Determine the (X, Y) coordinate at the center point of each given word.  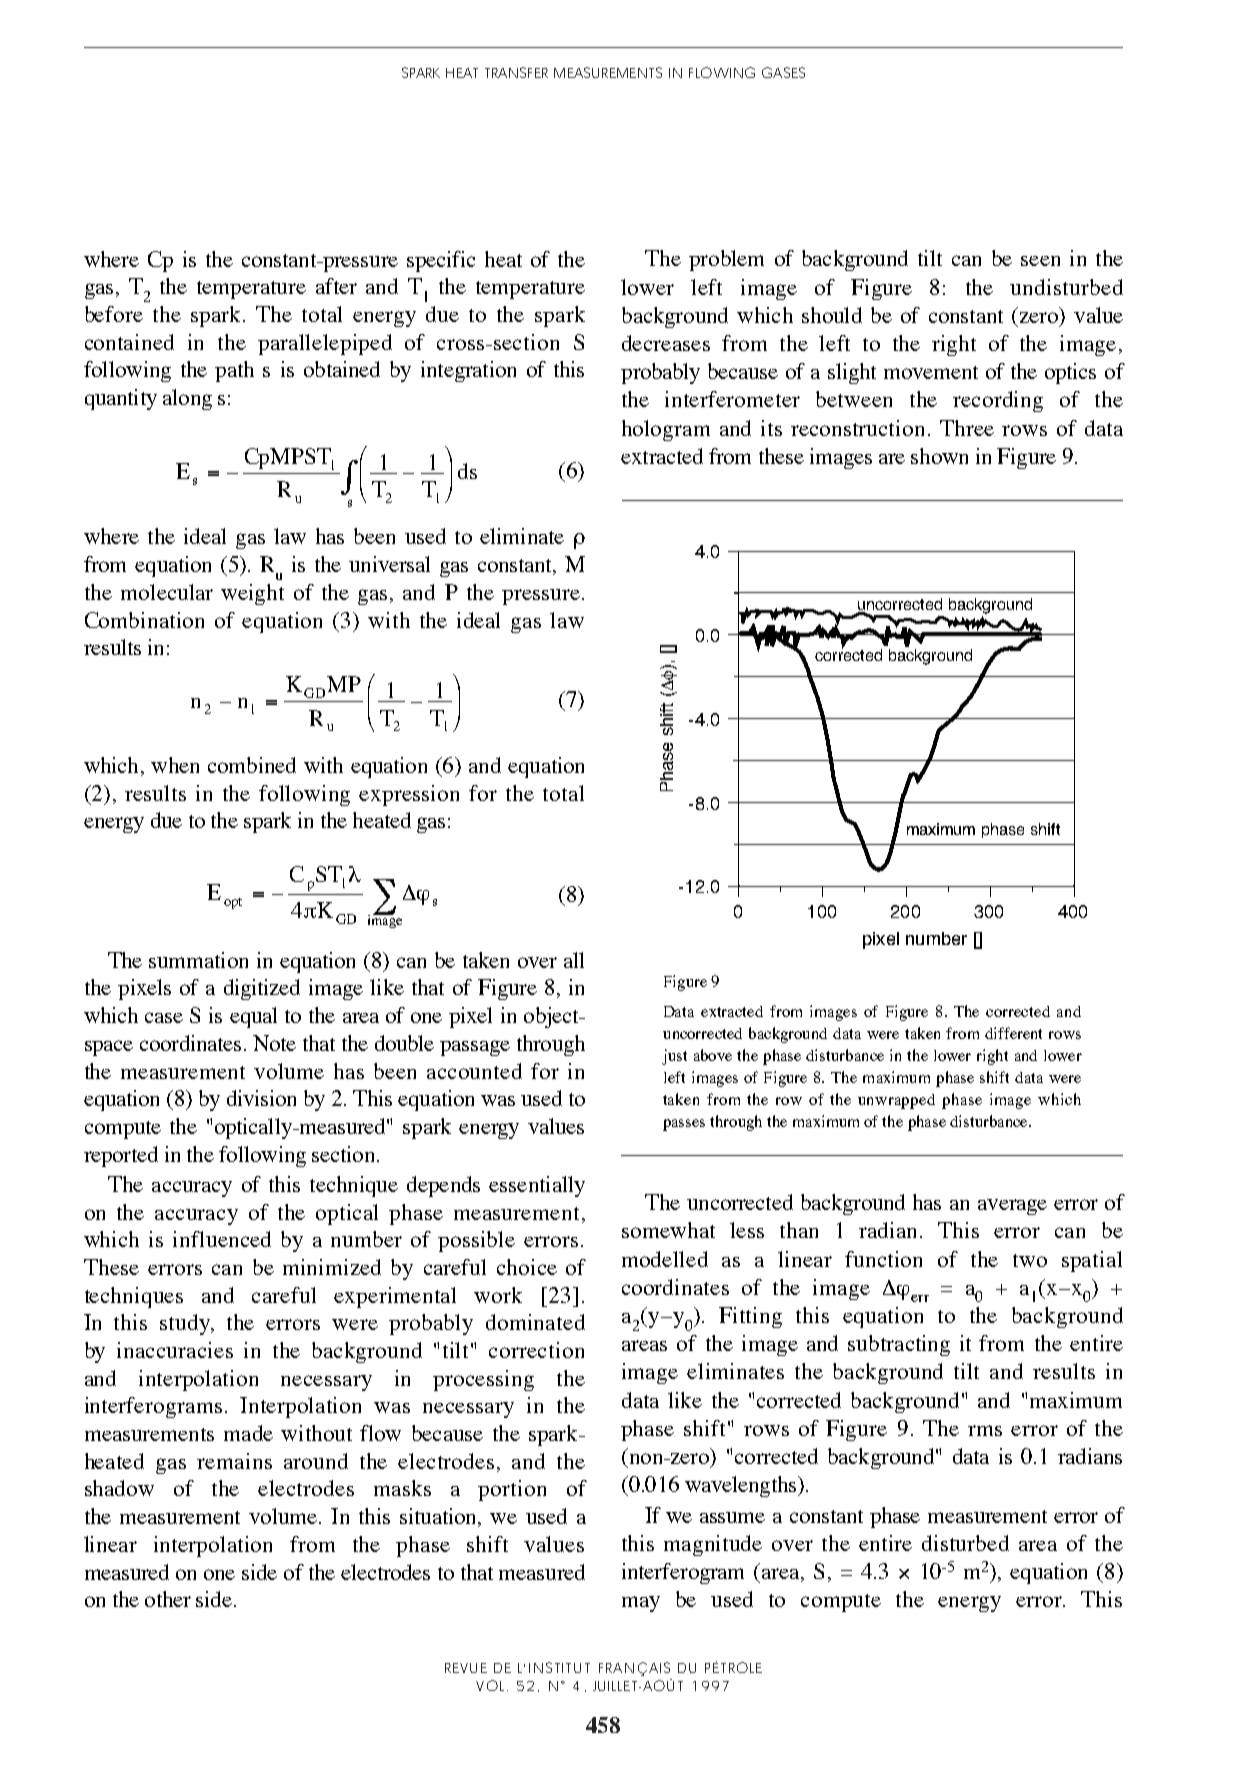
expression (409, 795)
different (1013, 1033)
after (336, 286)
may (641, 1604)
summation (198, 960)
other (168, 1599)
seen (1040, 261)
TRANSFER (516, 72)
